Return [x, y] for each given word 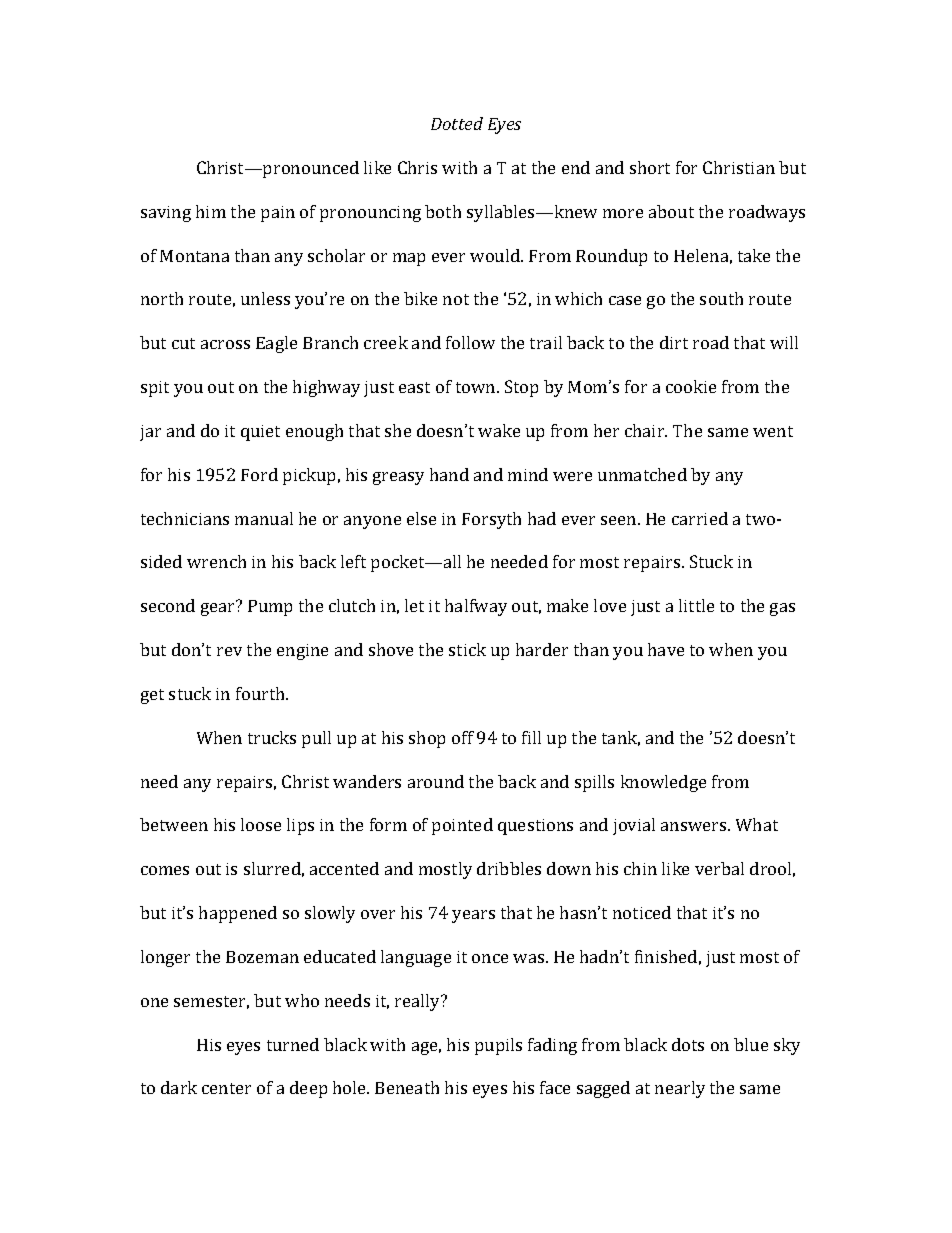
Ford [259, 474]
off [463, 737]
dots [688, 1044]
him [211, 211]
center [226, 1088]
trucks [272, 737]
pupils [498, 1046]
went [773, 431]
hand [449, 474]
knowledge [663, 783]
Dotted [457, 123]
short [650, 167]
